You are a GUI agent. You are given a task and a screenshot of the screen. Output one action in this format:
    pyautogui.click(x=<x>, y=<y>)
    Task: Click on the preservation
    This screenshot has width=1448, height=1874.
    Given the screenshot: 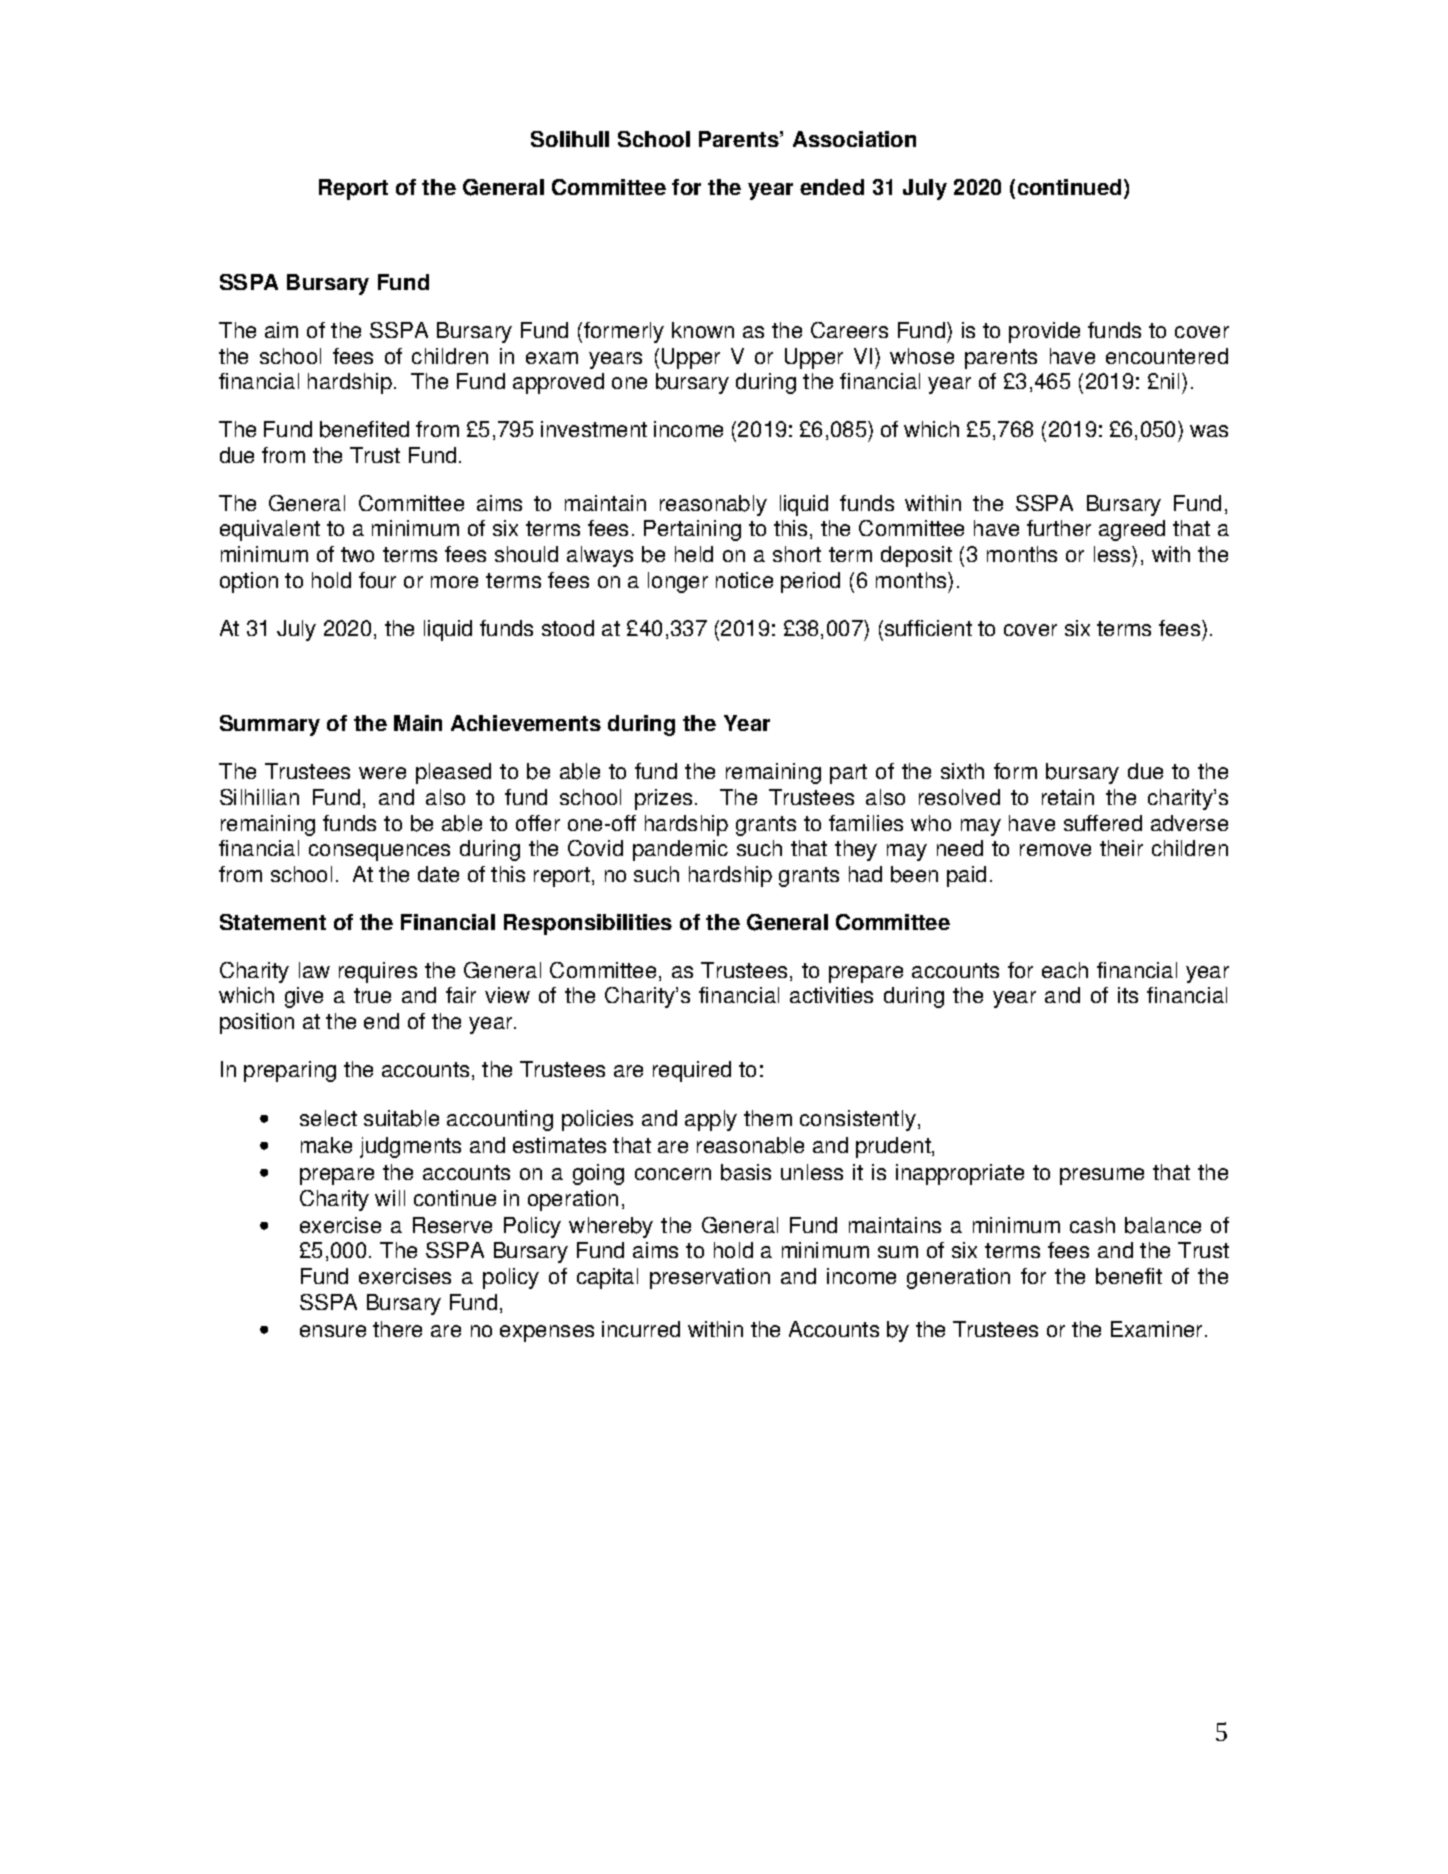 What is the action you would take?
    pyautogui.click(x=710, y=1278)
